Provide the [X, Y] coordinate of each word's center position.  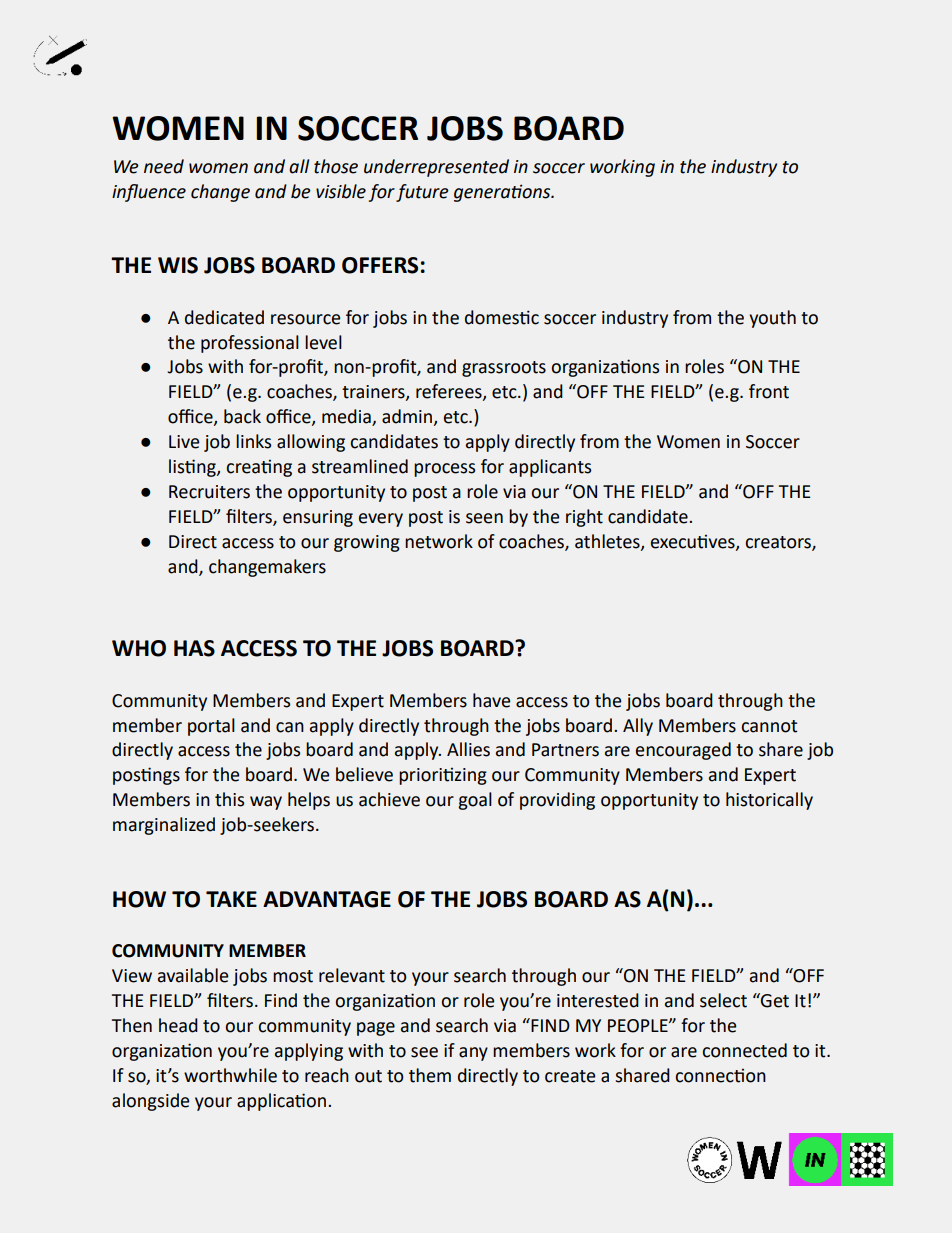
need [164, 166]
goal [475, 801]
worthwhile [230, 1075]
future [422, 193]
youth [772, 319]
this [229, 799]
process [444, 470]
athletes [608, 542]
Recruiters [209, 492]
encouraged [683, 751]
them [430, 1075]
